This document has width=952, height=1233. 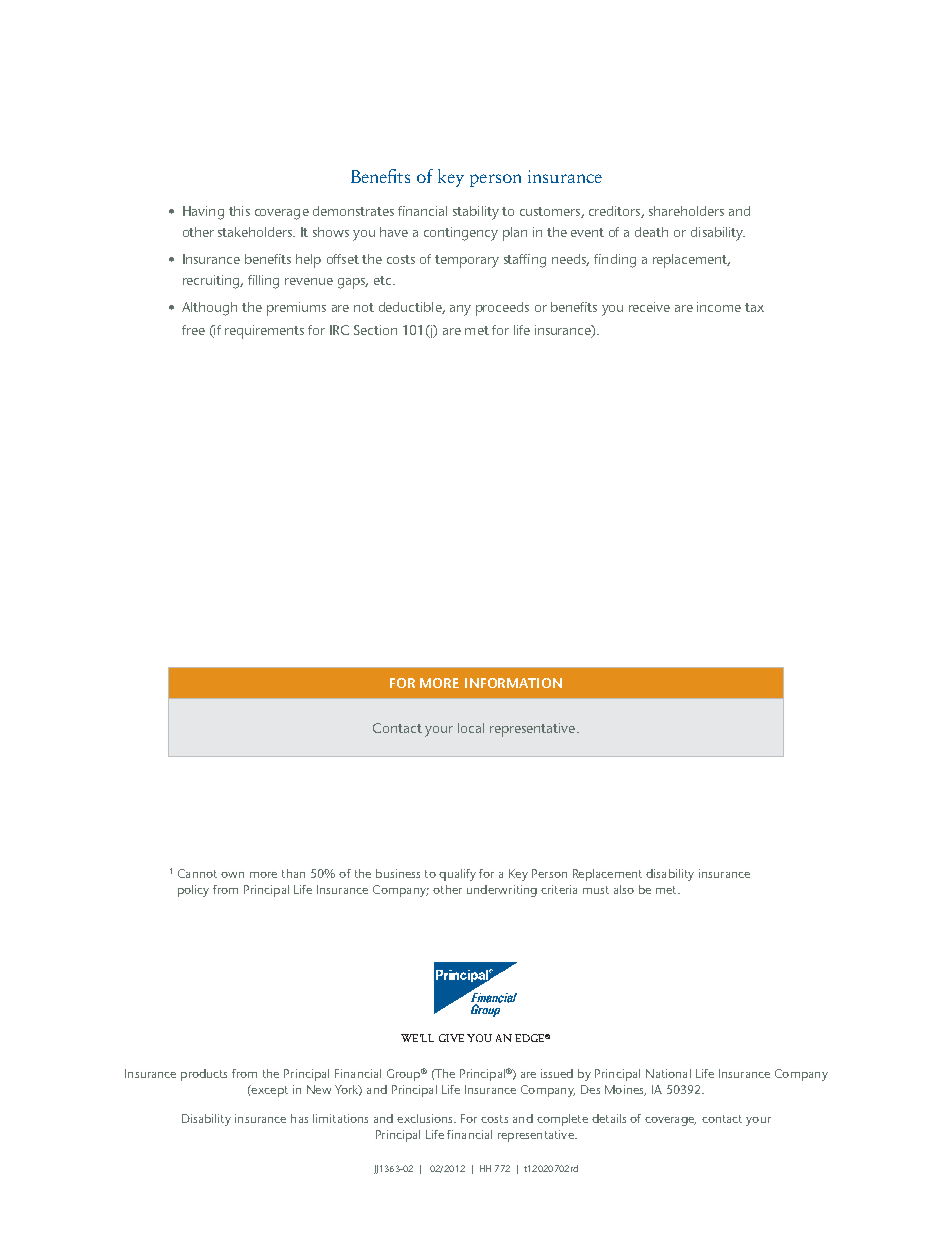 I want to click on local, so click(x=471, y=728).
